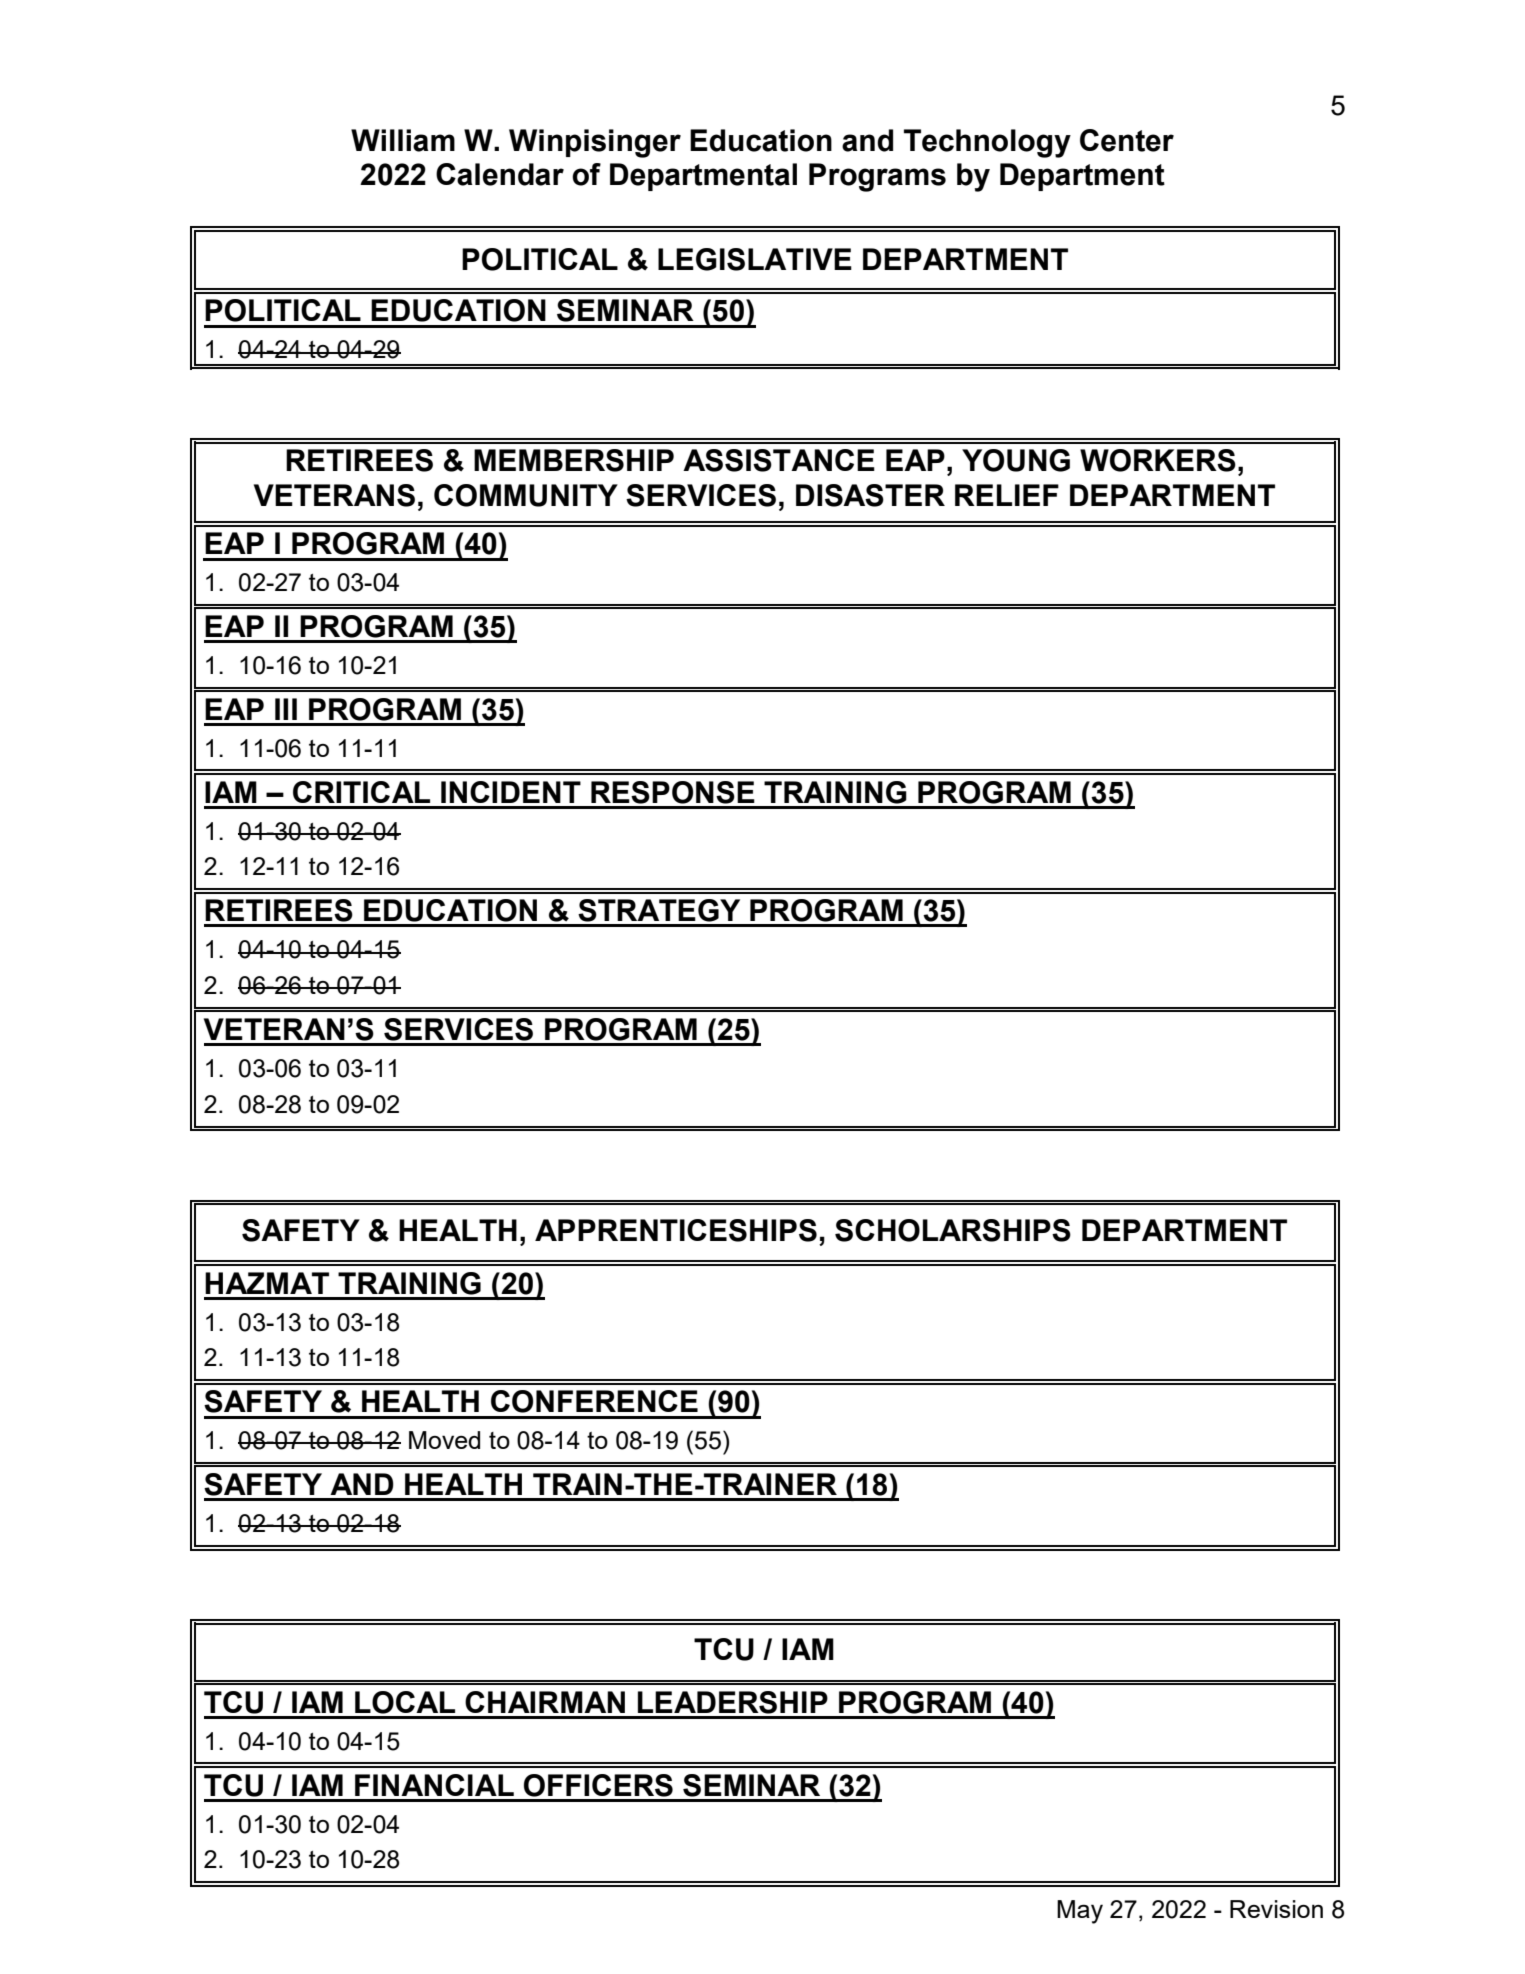  What do you see at coordinates (676, 1230) in the screenshot?
I see `APPRENTICESHIPS` at bounding box center [676, 1230].
